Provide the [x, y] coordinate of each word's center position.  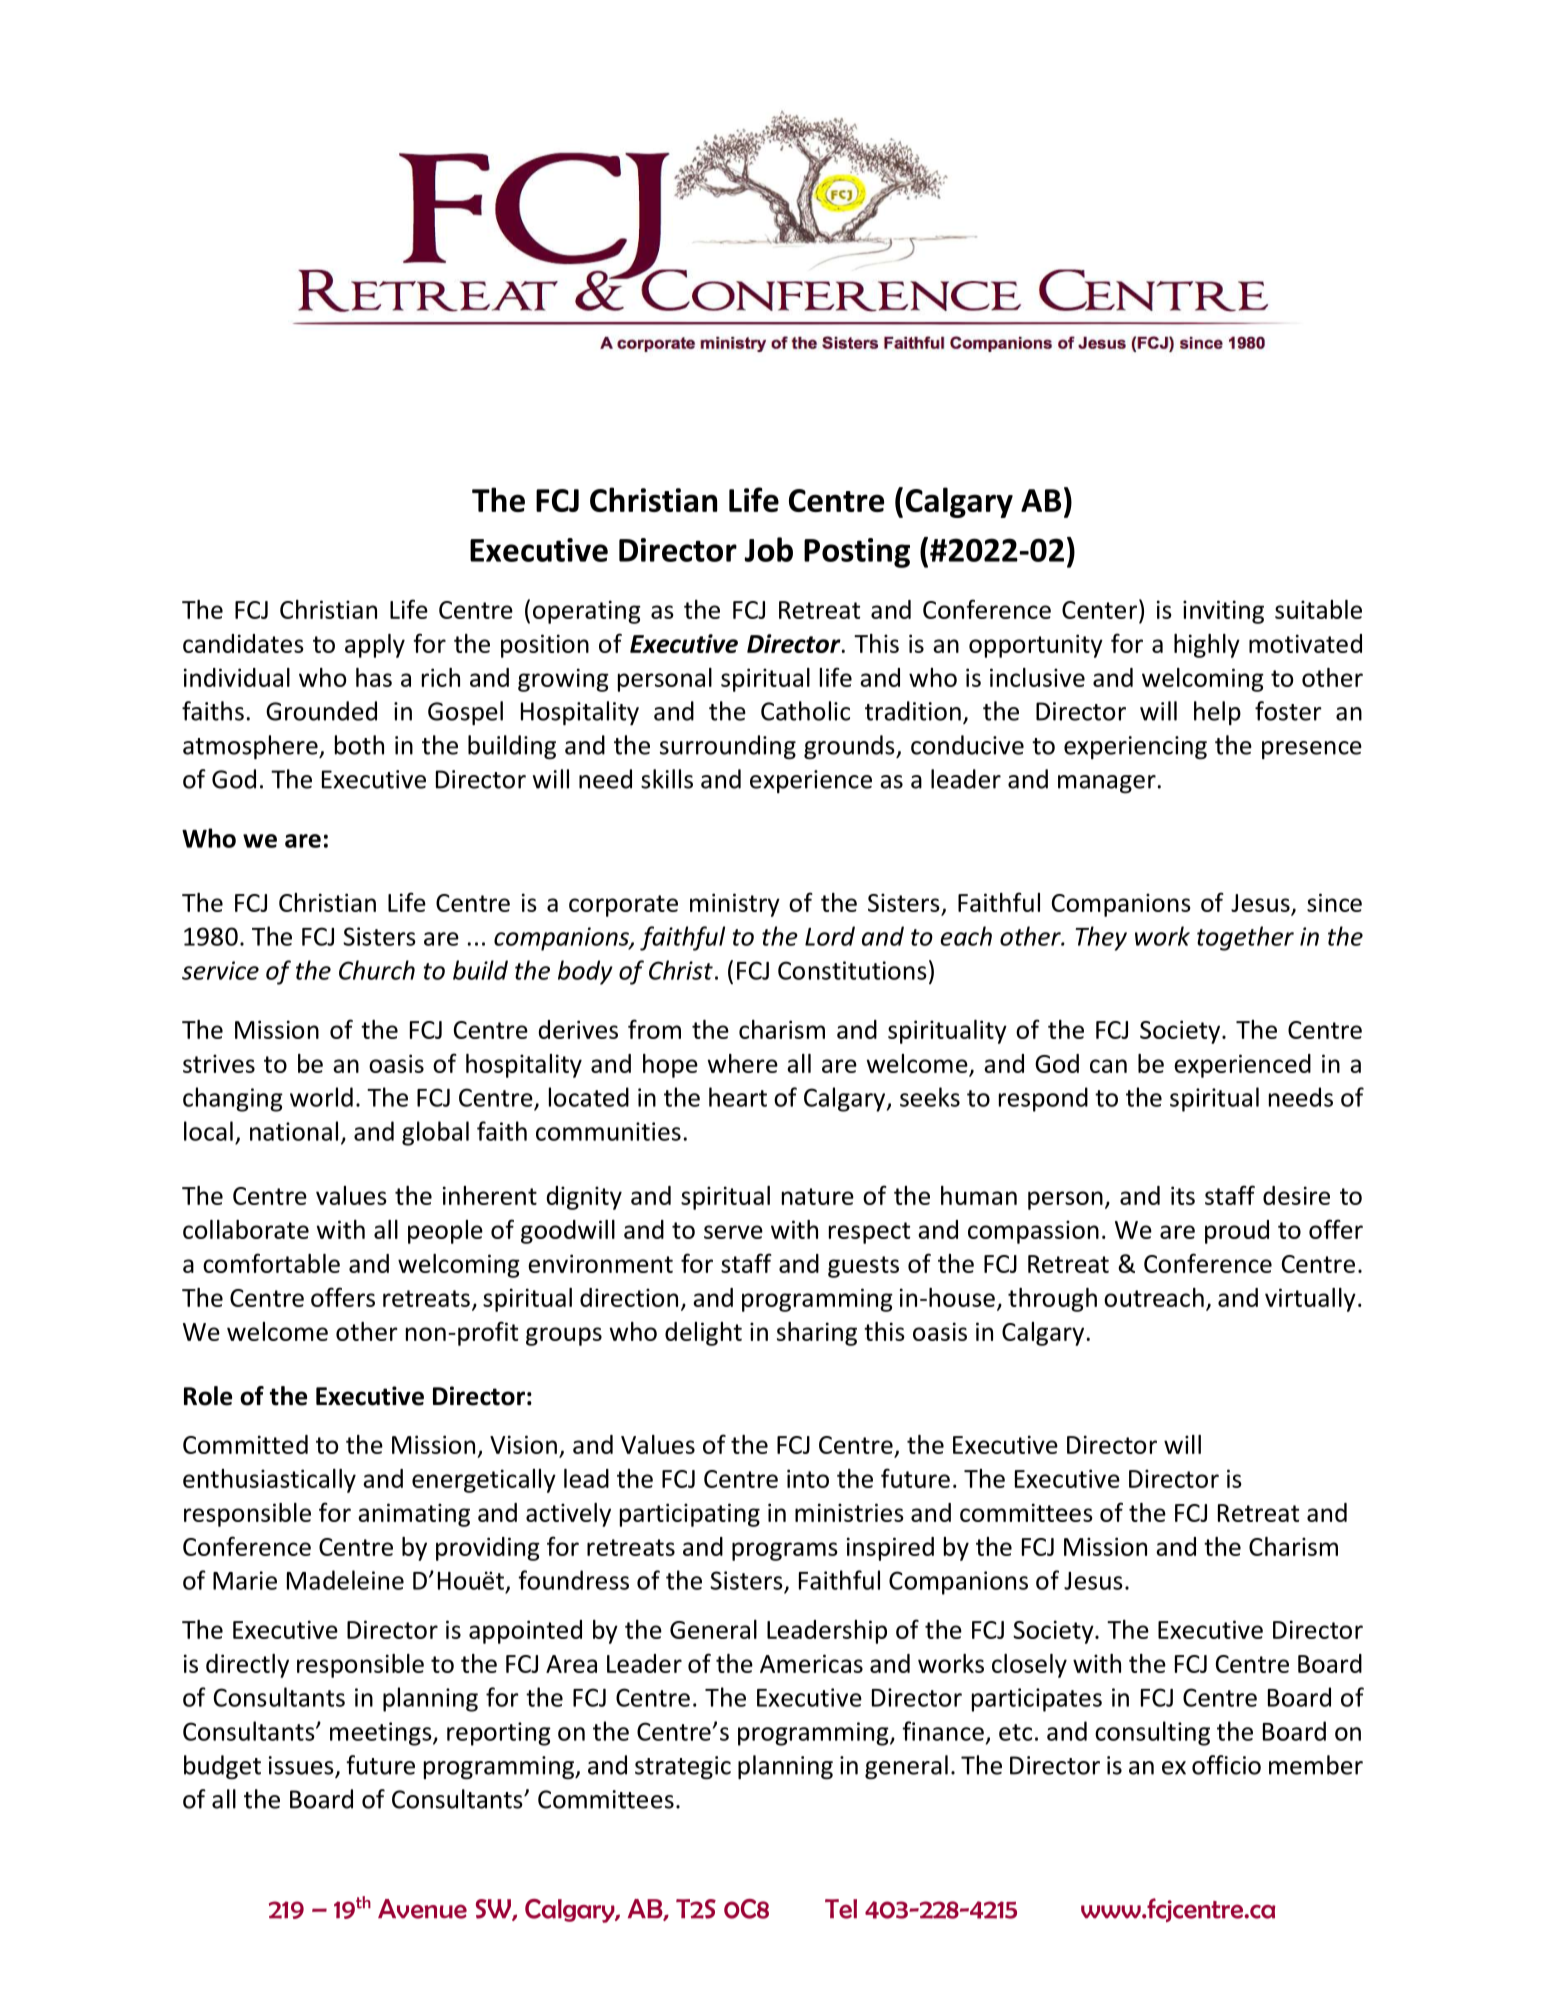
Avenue [422, 1909]
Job [768, 549]
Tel [841, 1909]
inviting [1223, 612]
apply [375, 646]
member [1316, 1765]
